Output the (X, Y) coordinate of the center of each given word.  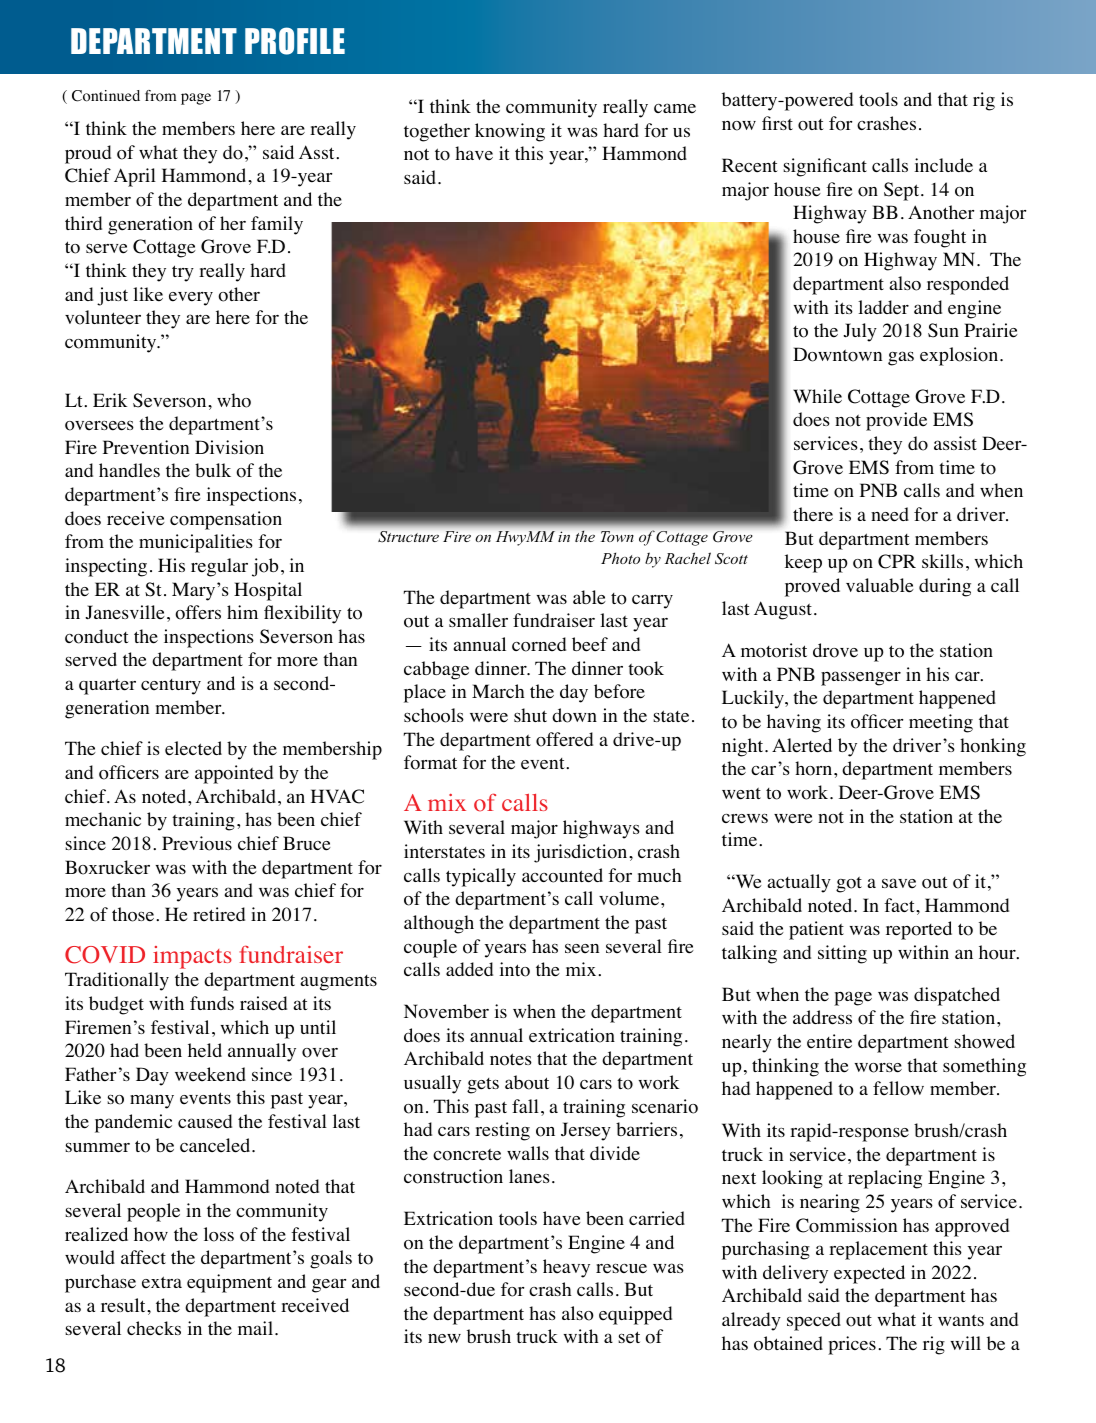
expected (869, 1274)
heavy (566, 1268)
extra (162, 1282)
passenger (861, 678)
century (171, 687)
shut (530, 715)
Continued (106, 96)
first (777, 123)
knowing (510, 132)
